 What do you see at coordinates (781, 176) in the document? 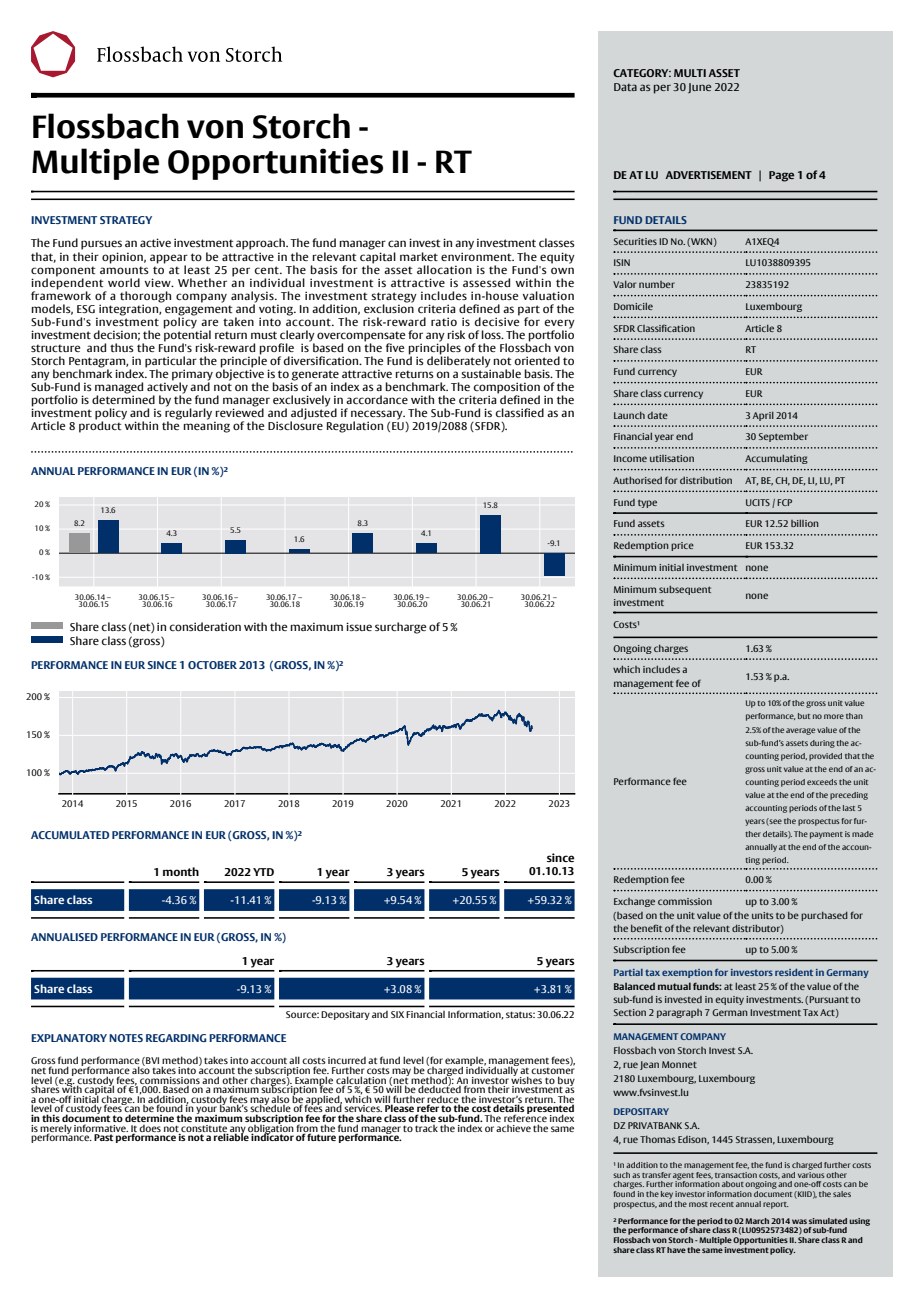
I see `Page` at bounding box center [781, 176].
